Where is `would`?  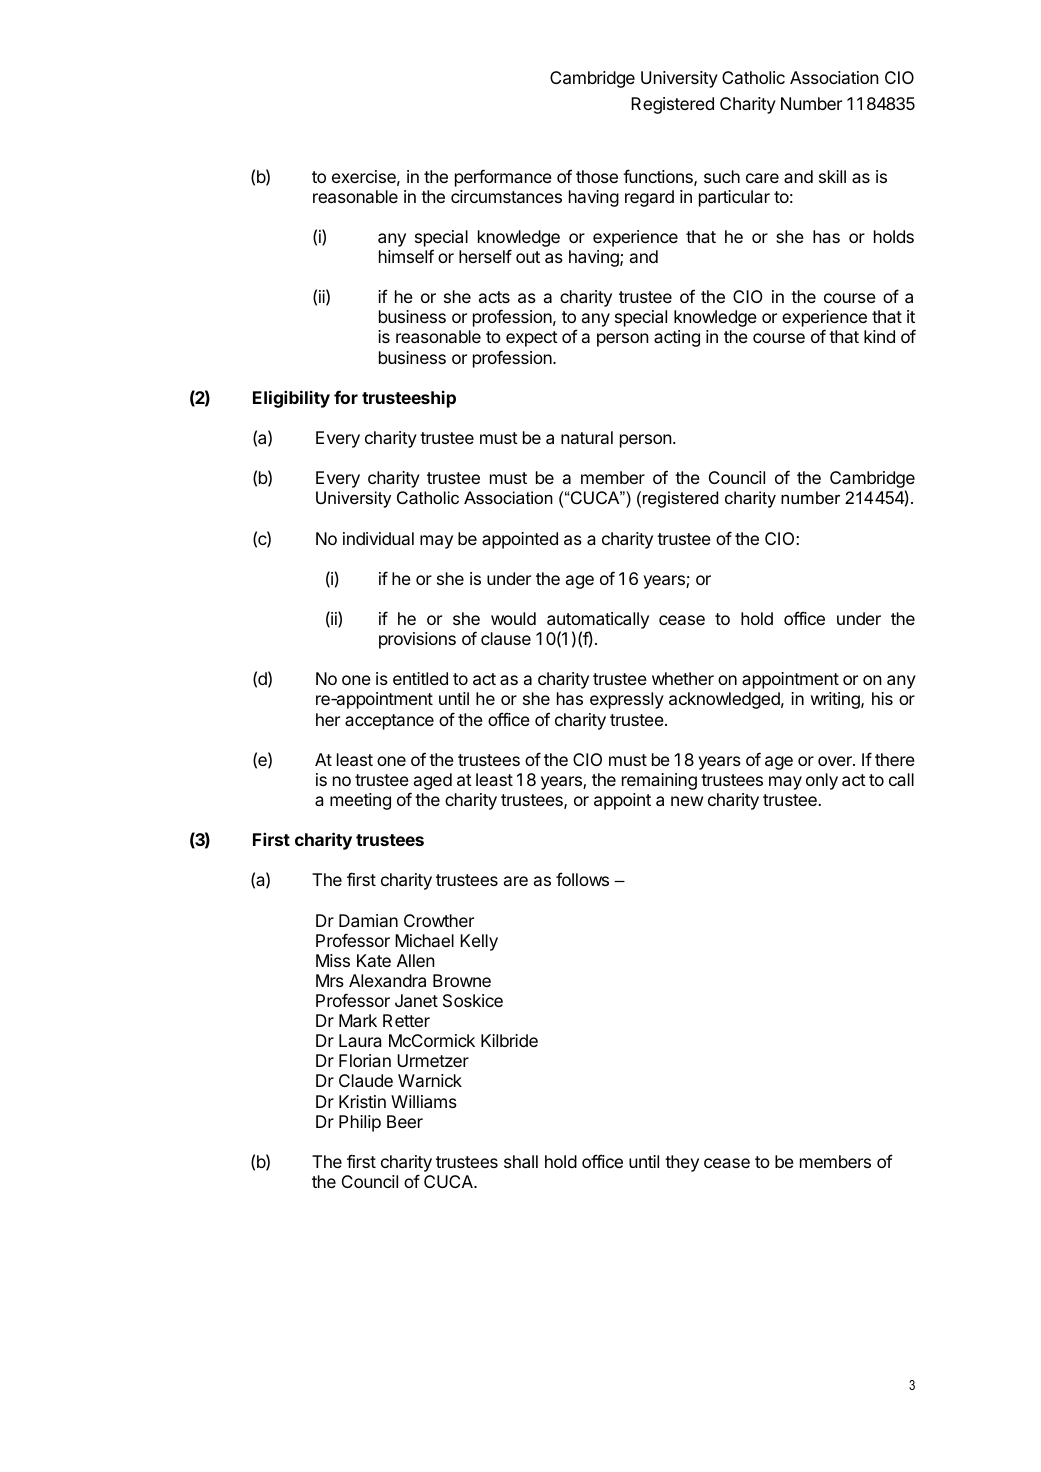
would is located at coordinates (513, 618).
